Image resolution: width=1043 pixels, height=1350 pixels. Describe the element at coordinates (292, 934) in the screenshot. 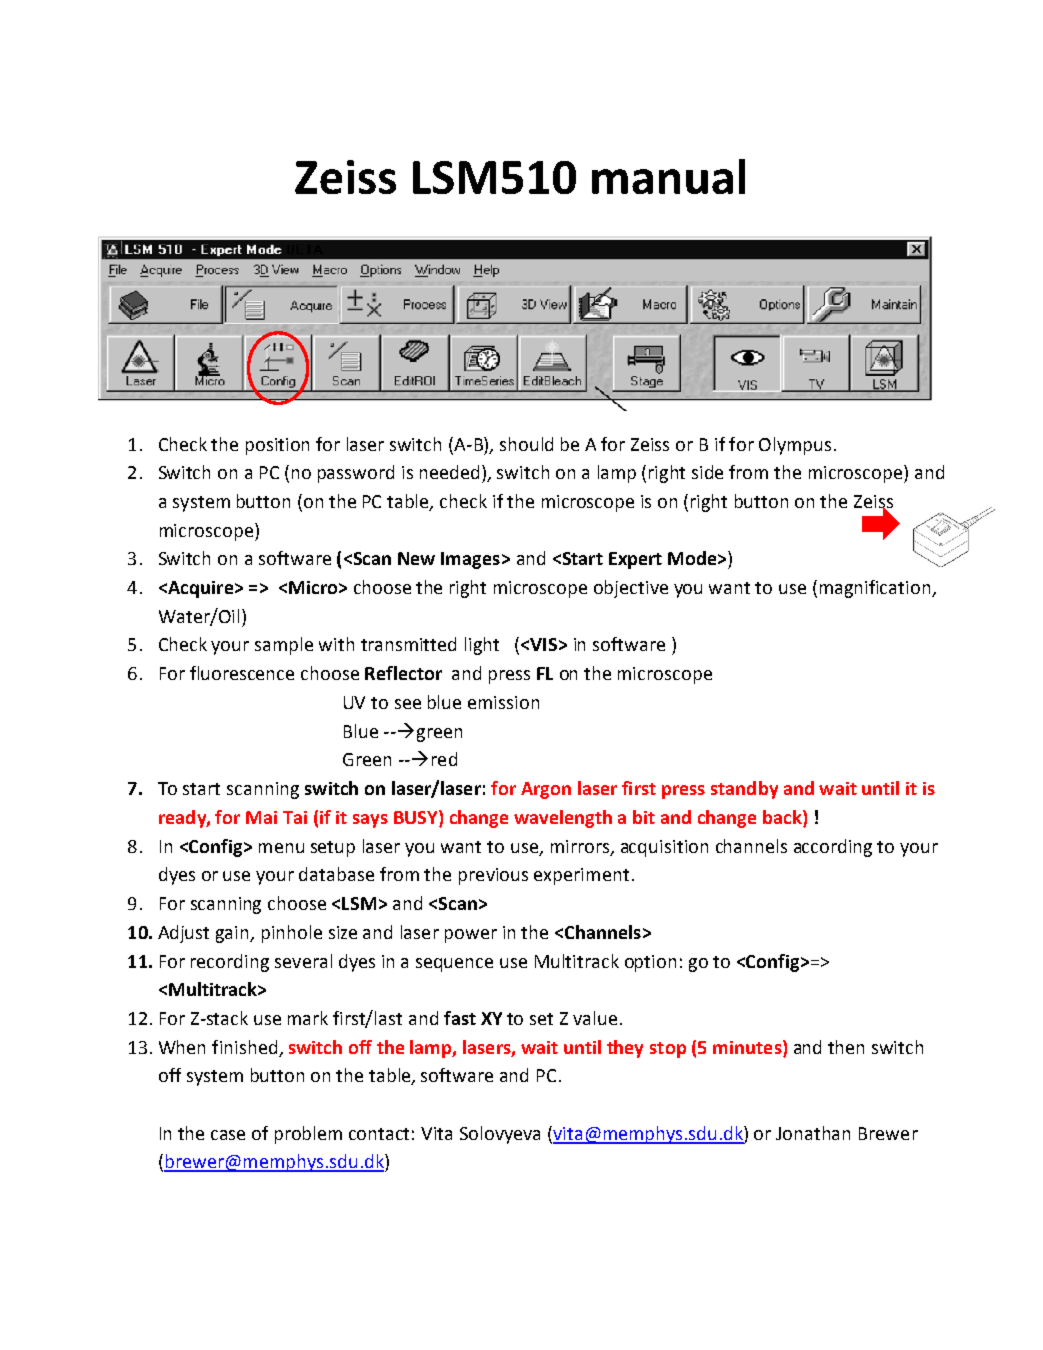

I see `pinhole` at that location.
